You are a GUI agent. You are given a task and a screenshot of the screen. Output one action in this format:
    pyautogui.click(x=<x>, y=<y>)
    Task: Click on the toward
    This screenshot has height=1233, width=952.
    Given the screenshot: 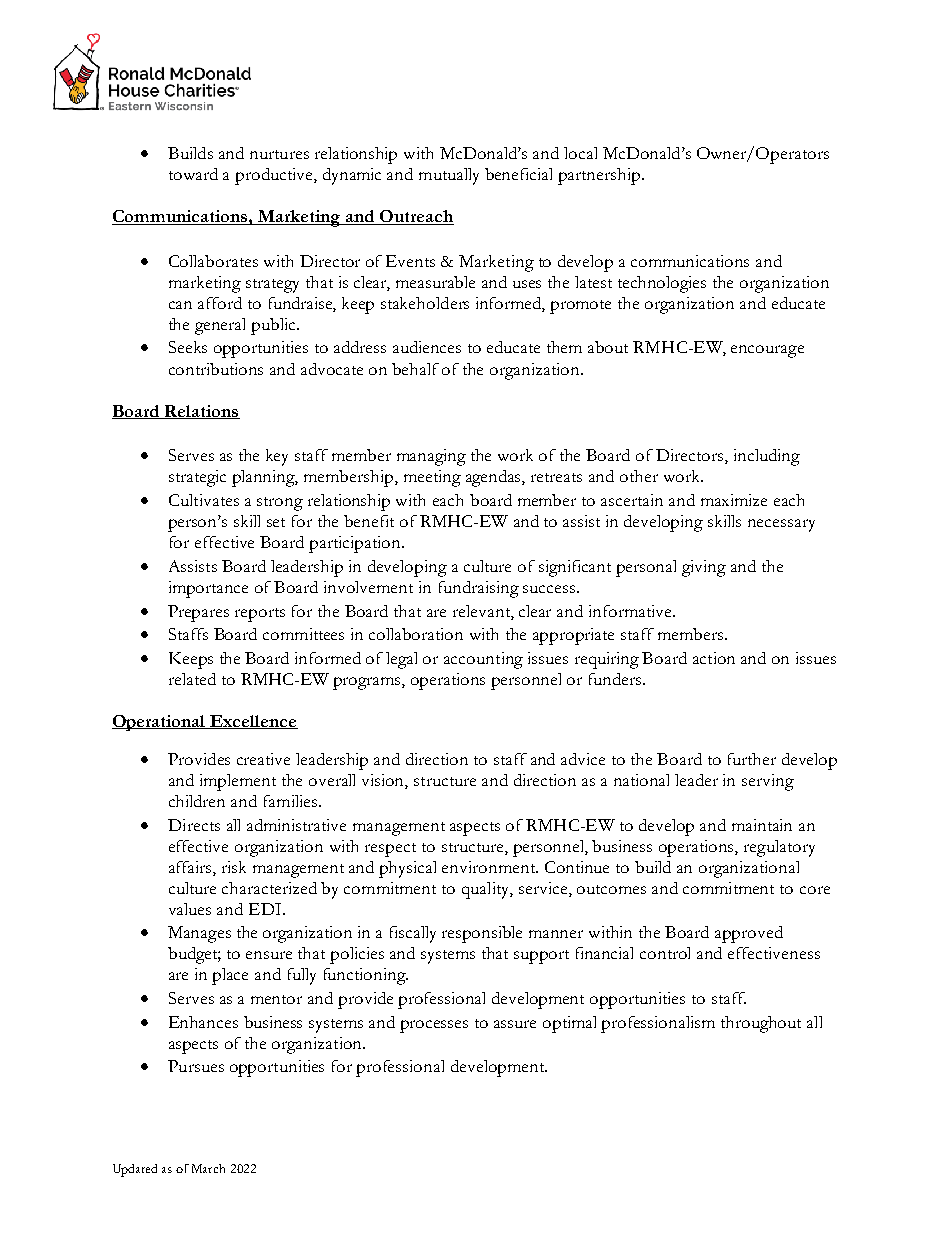 What is the action you would take?
    pyautogui.click(x=193, y=174)
